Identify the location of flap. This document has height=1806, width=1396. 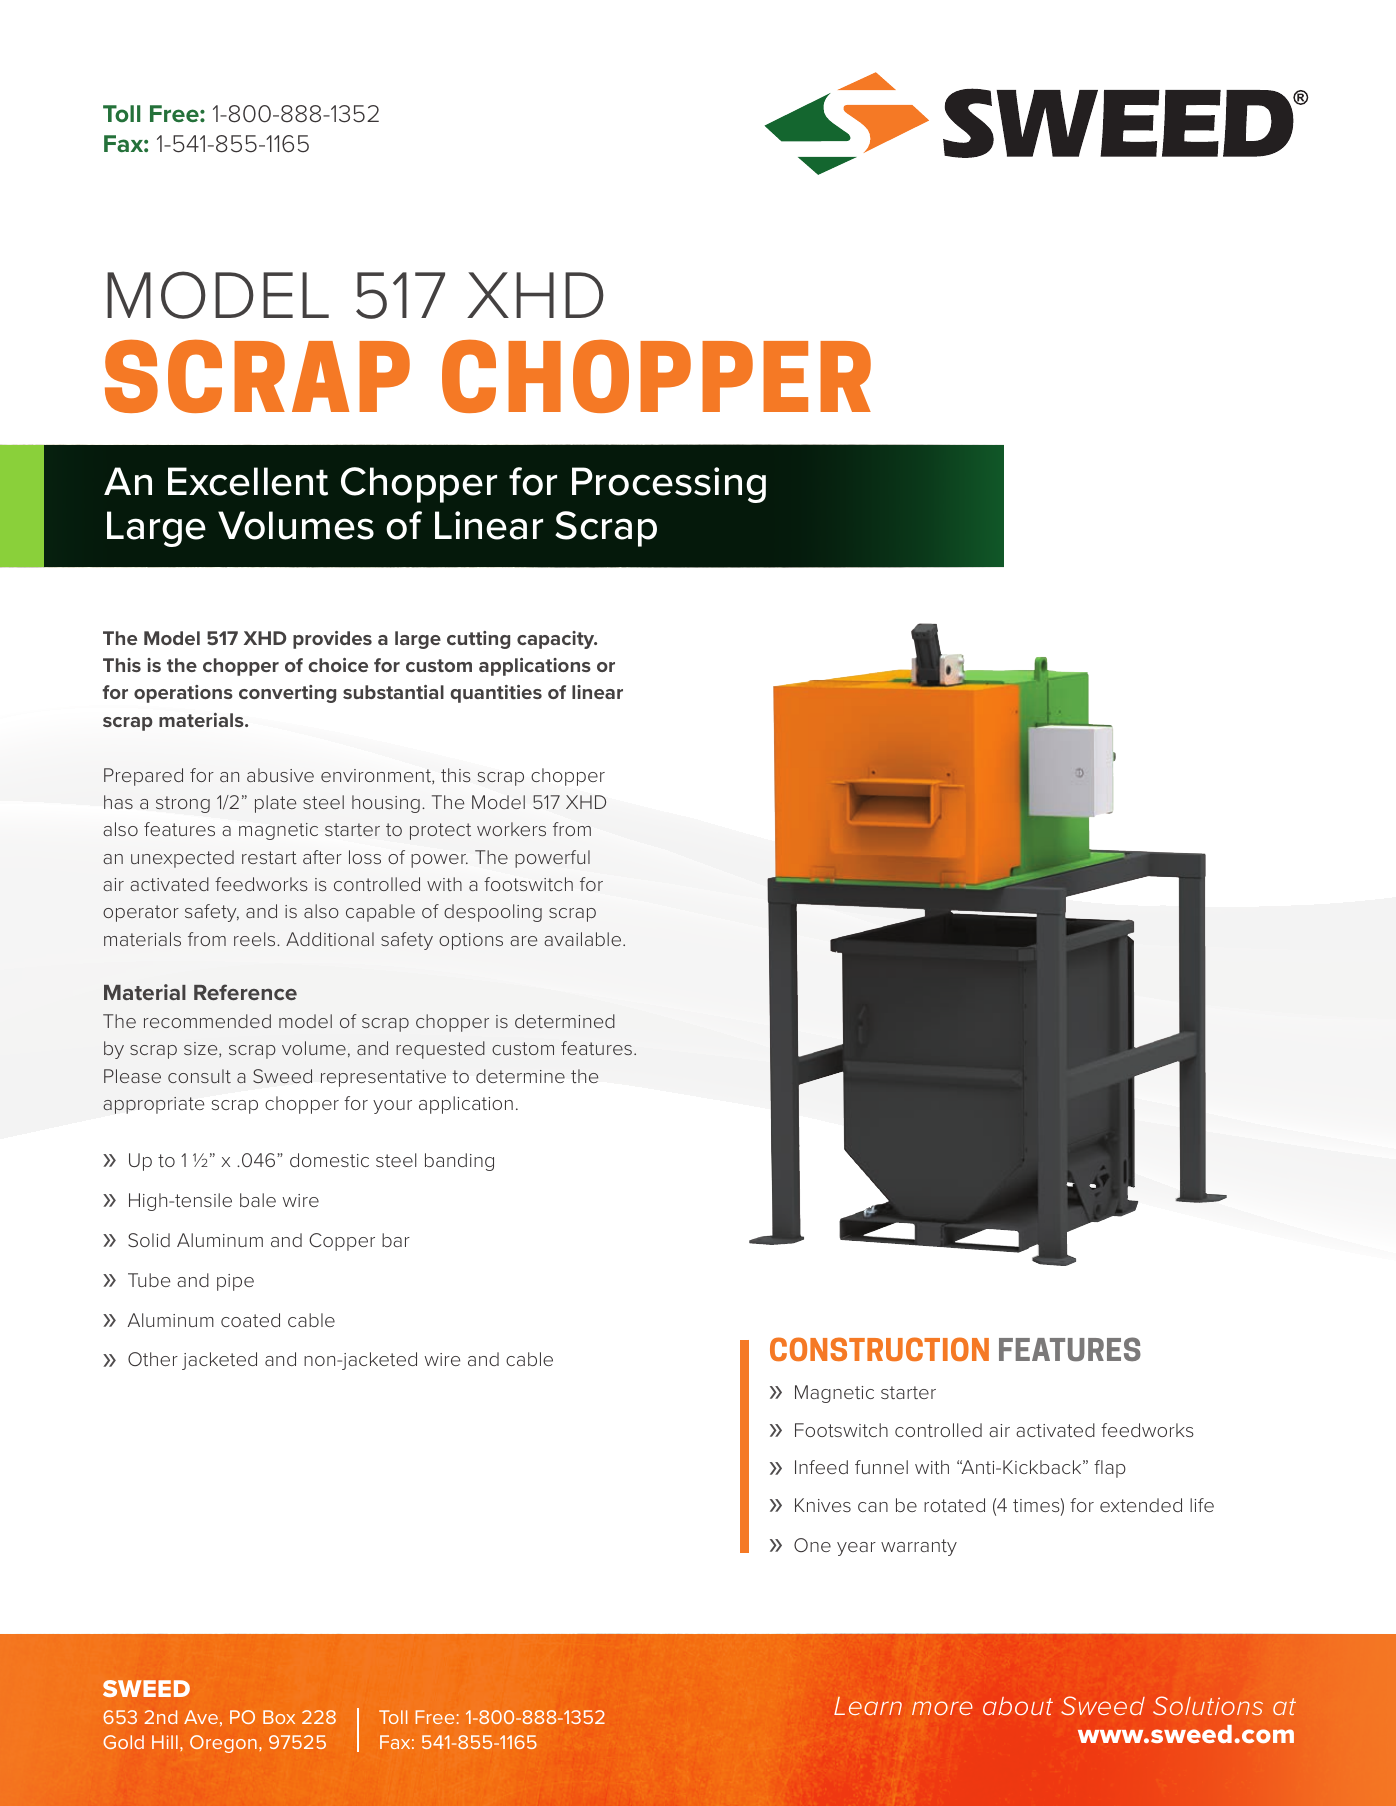
(1110, 1469).
